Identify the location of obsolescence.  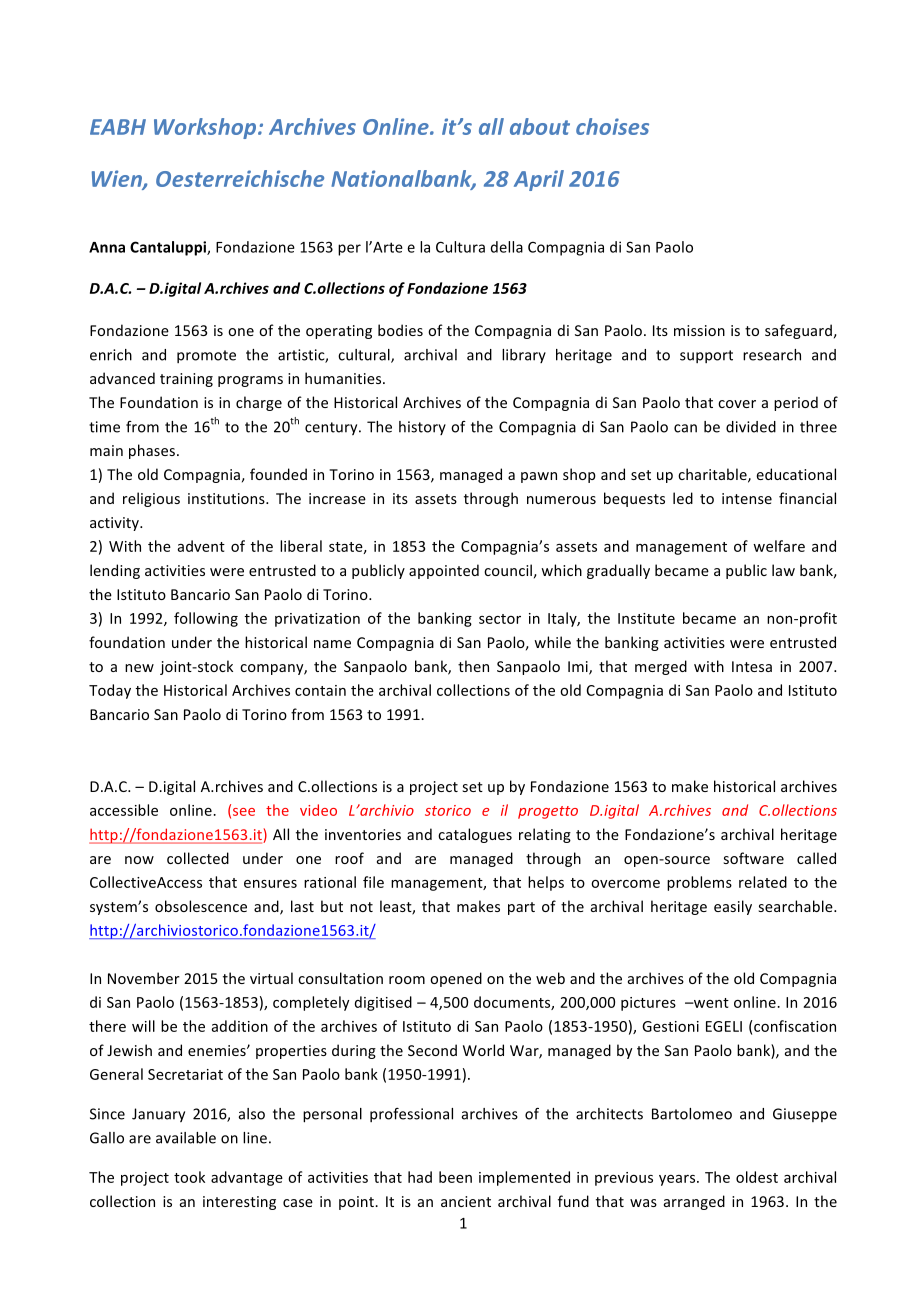
(201, 906).
